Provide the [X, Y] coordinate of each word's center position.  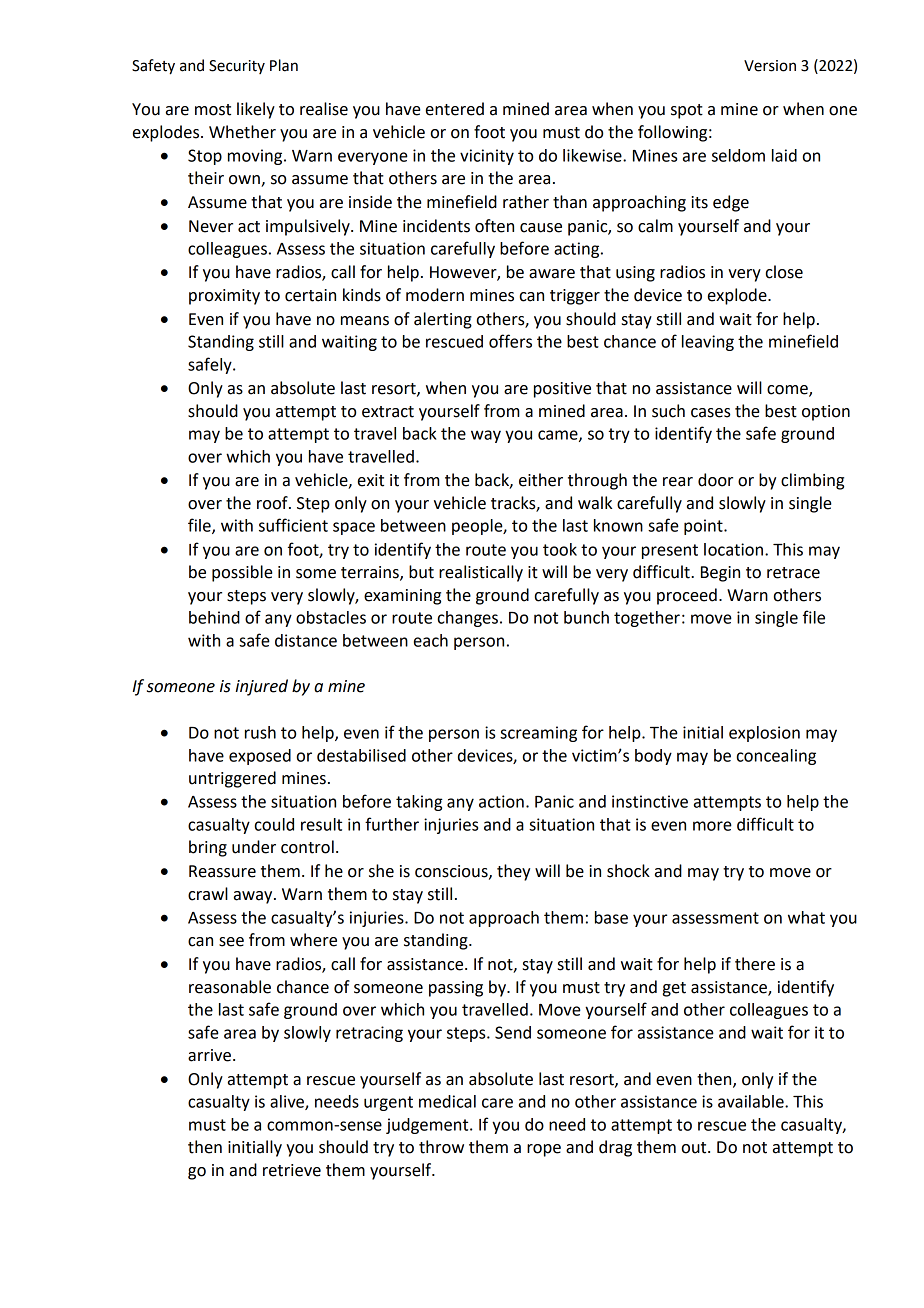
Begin [720, 574]
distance [306, 640]
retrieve [292, 1170]
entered [455, 109]
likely [256, 110]
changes [468, 619]
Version [770, 66]
